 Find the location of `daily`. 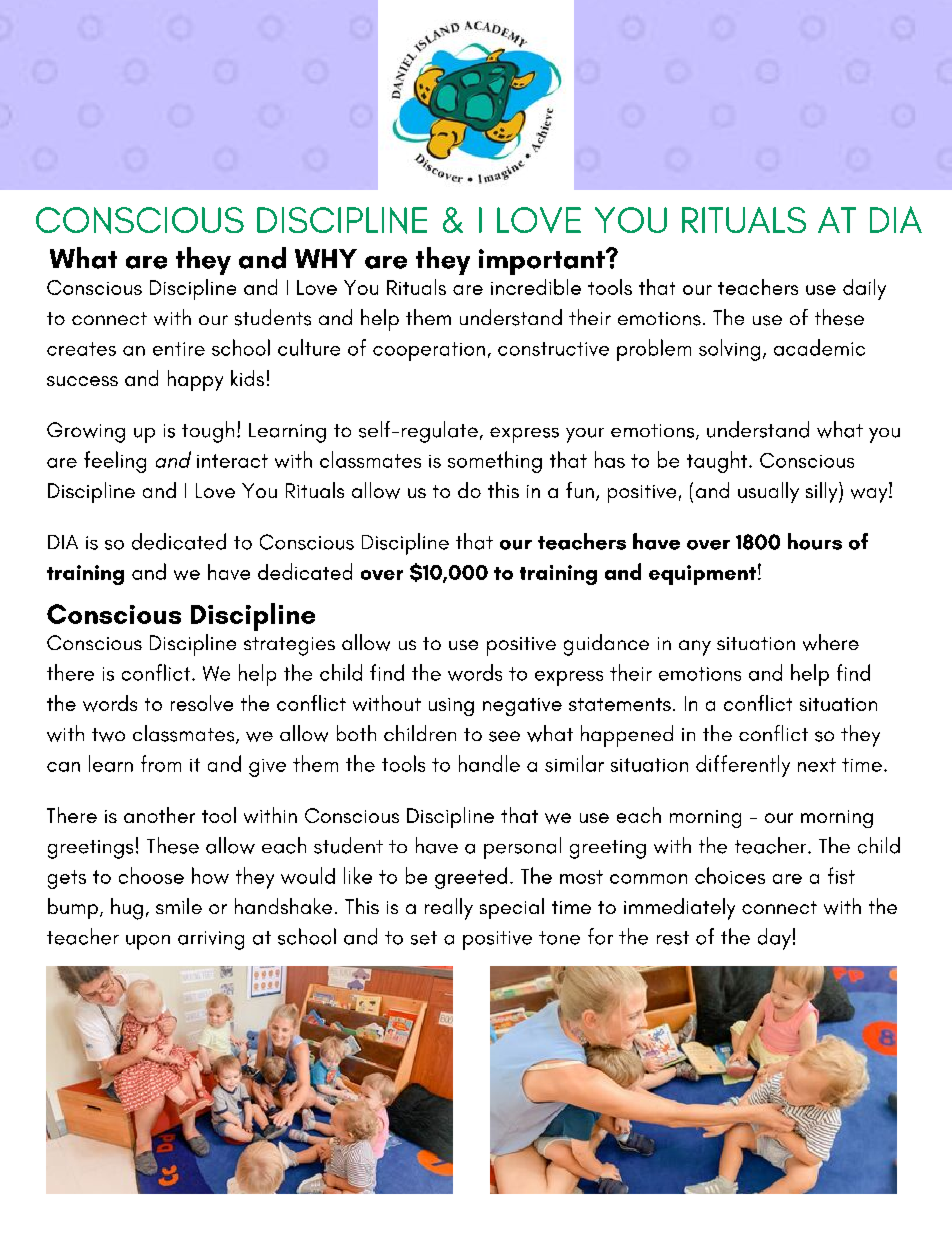

daily is located at coordinates (864, 289).
